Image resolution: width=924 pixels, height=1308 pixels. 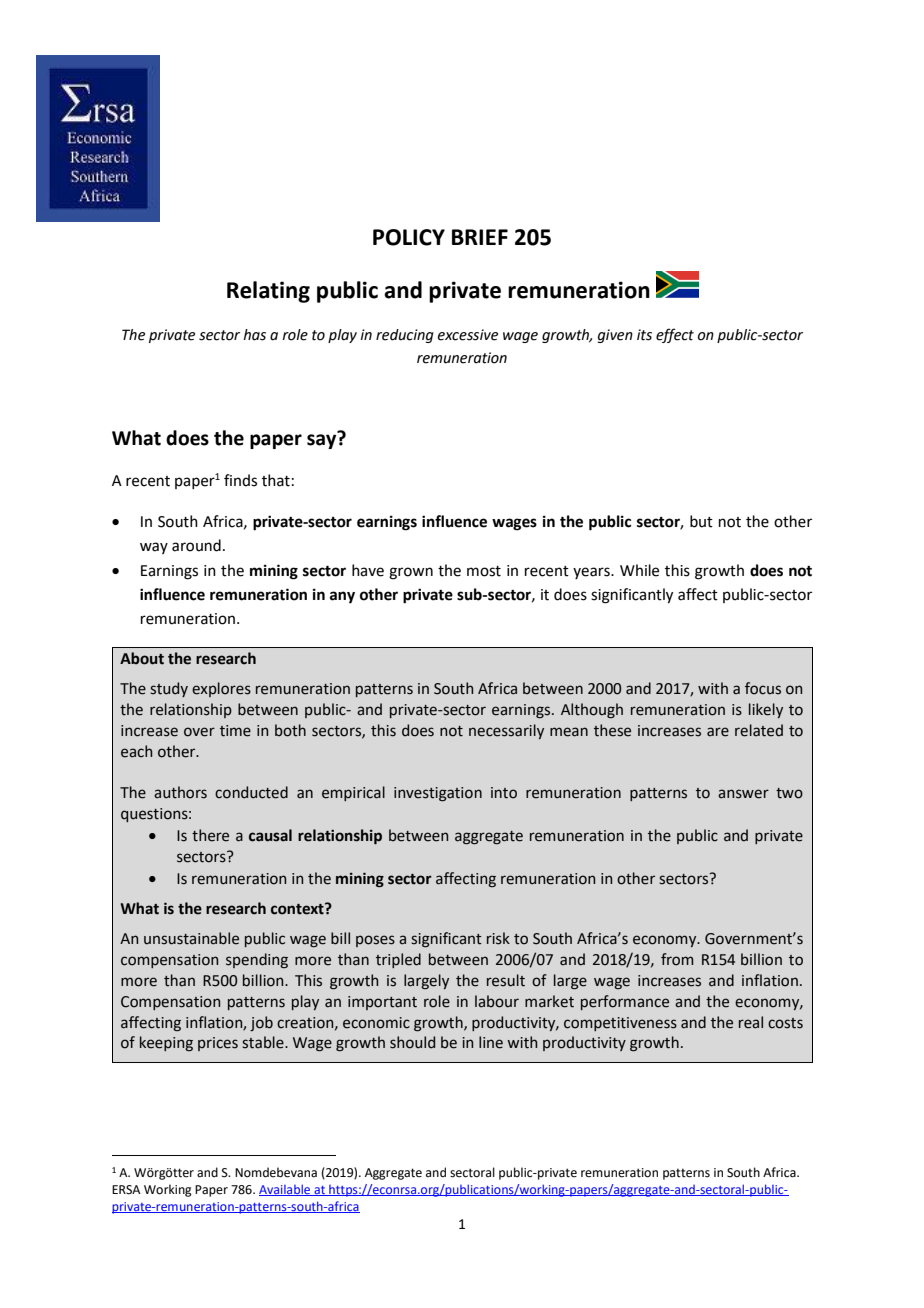 What do you see at coordinates (480, 237) in the screenshot?
I see `BRIEF` at bounding box center [480, 237].
